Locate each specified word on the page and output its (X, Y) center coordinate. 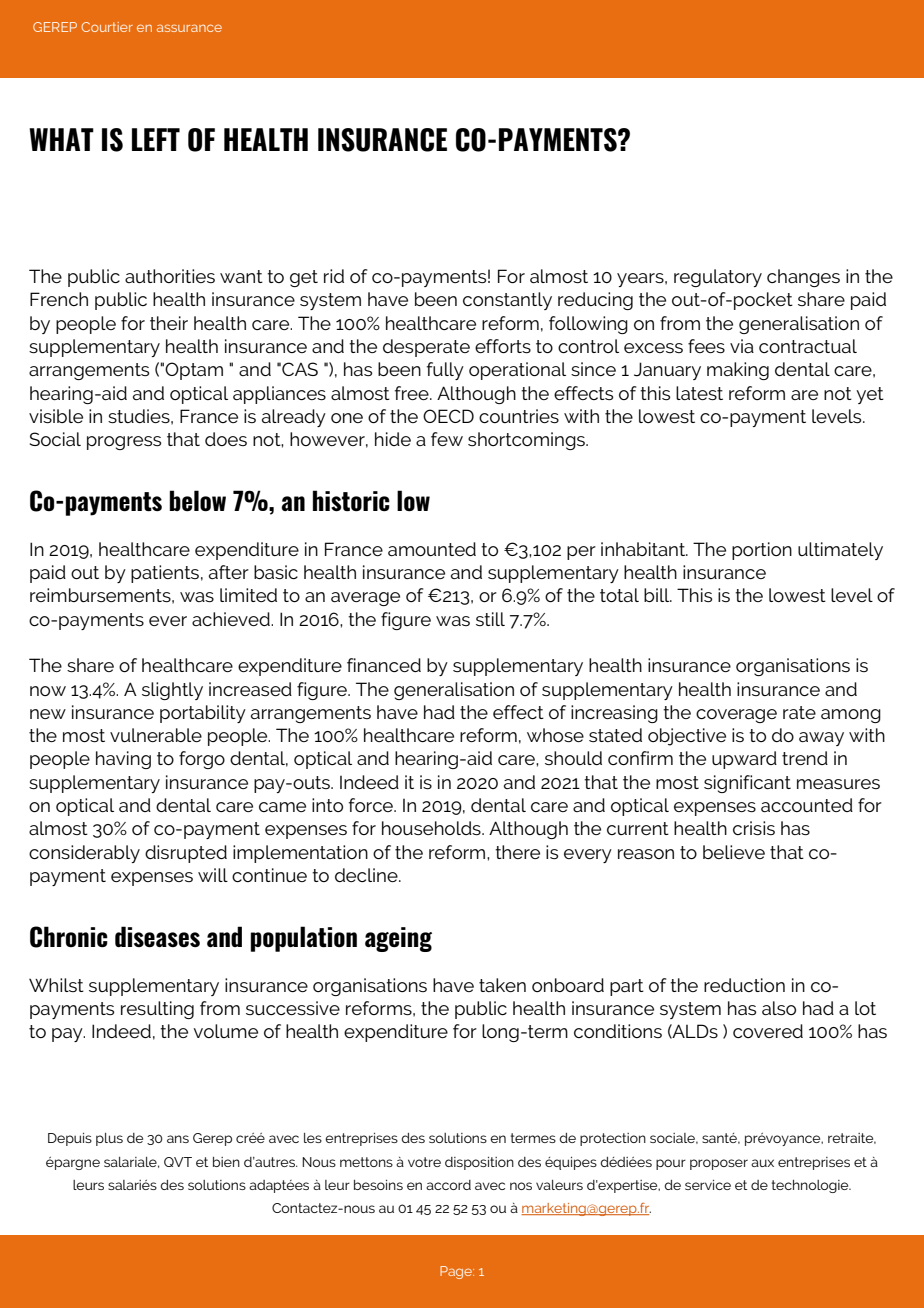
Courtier (107, 27)
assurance (189, 28)
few (447, 439)
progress (124, 443)
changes (803, 278)
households (432, 828)
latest (699, 393)
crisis (754, 828)
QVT (178, 1162)
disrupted (186, 854)
